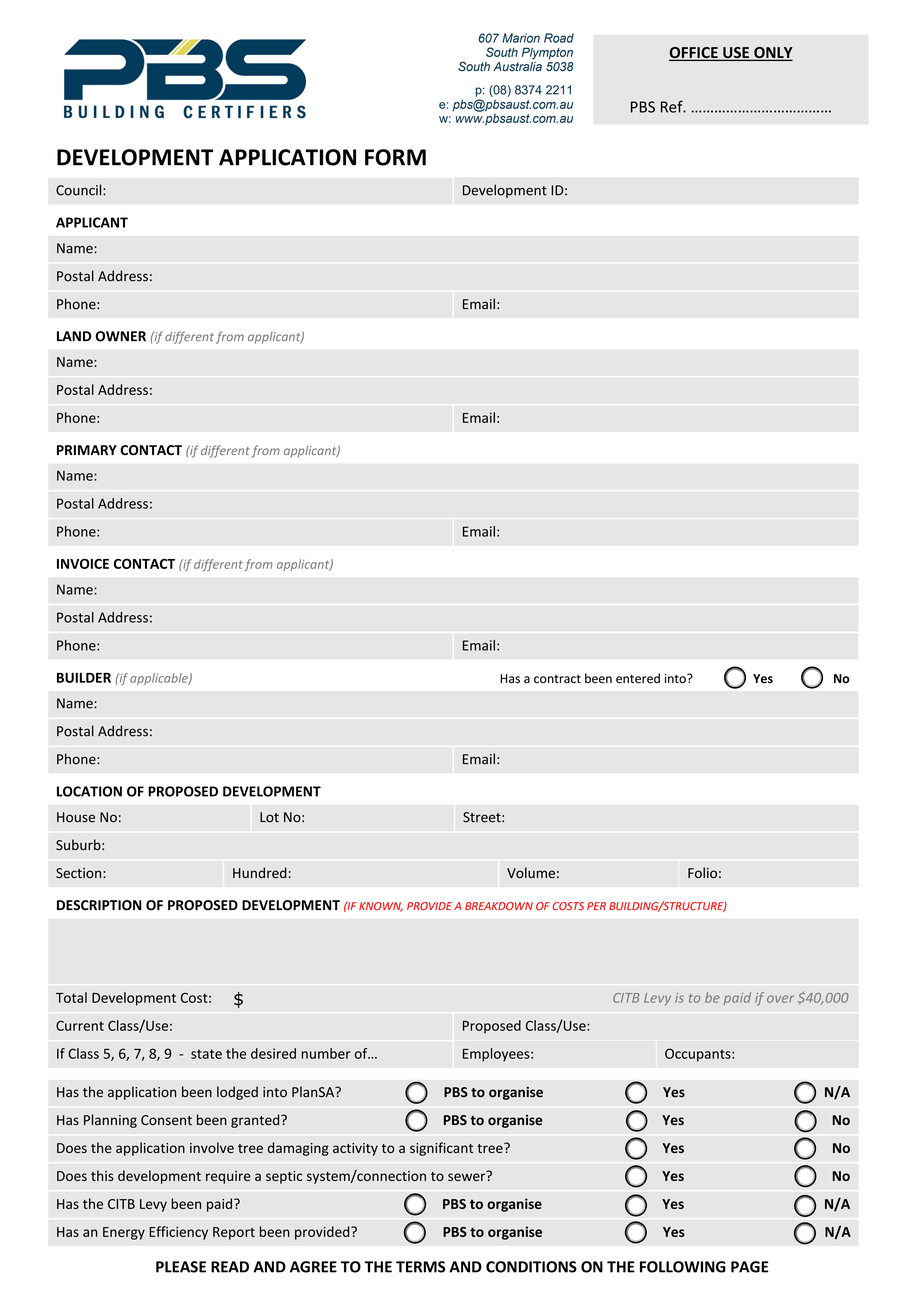 This screenshot has width=924, height=1308. What do you see at coordinates (683, 1267) in the screenshot?
I see `FOLLOWING` at bounding box center [683, 1267].
